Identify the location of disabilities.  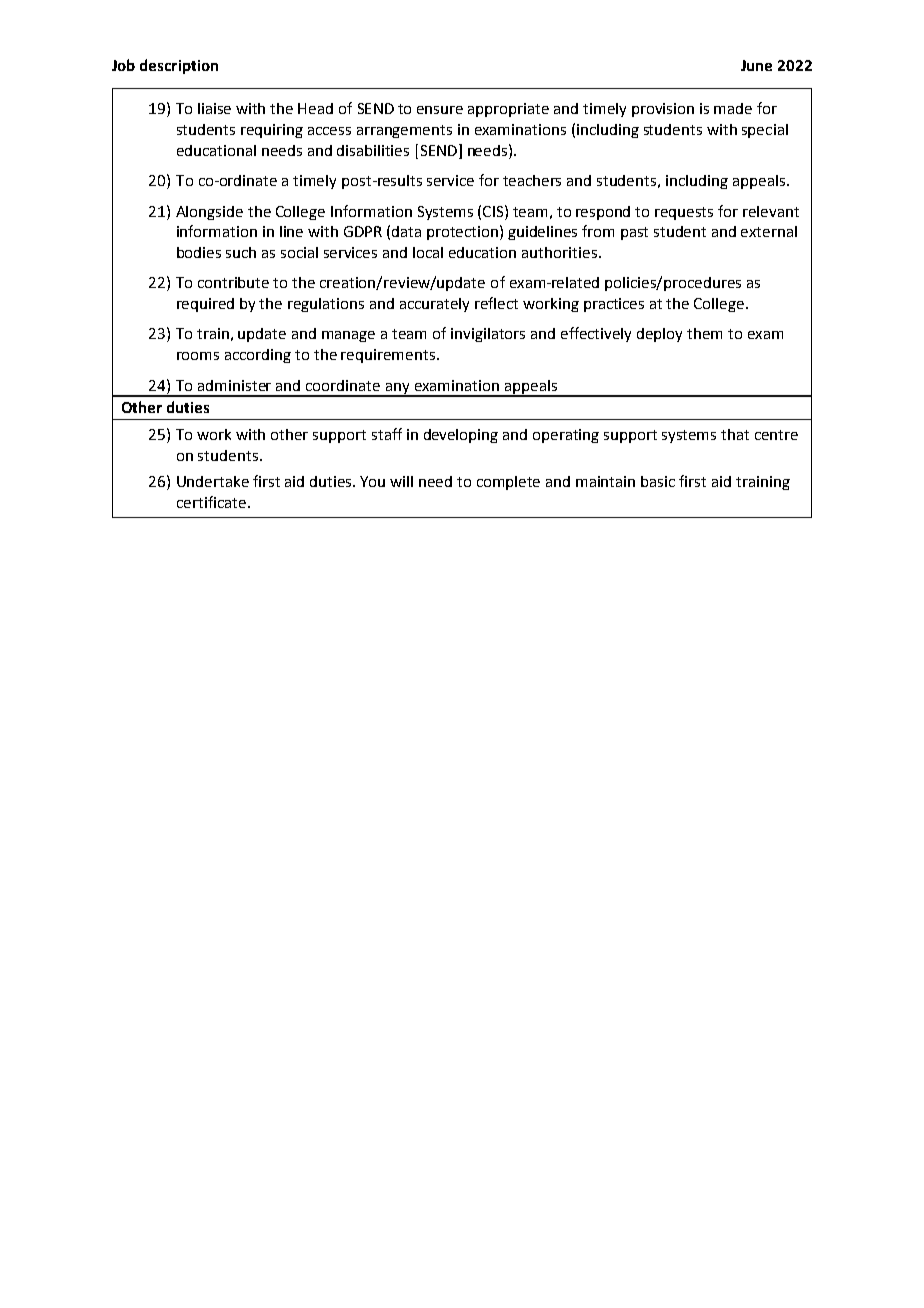
(373, 150).
